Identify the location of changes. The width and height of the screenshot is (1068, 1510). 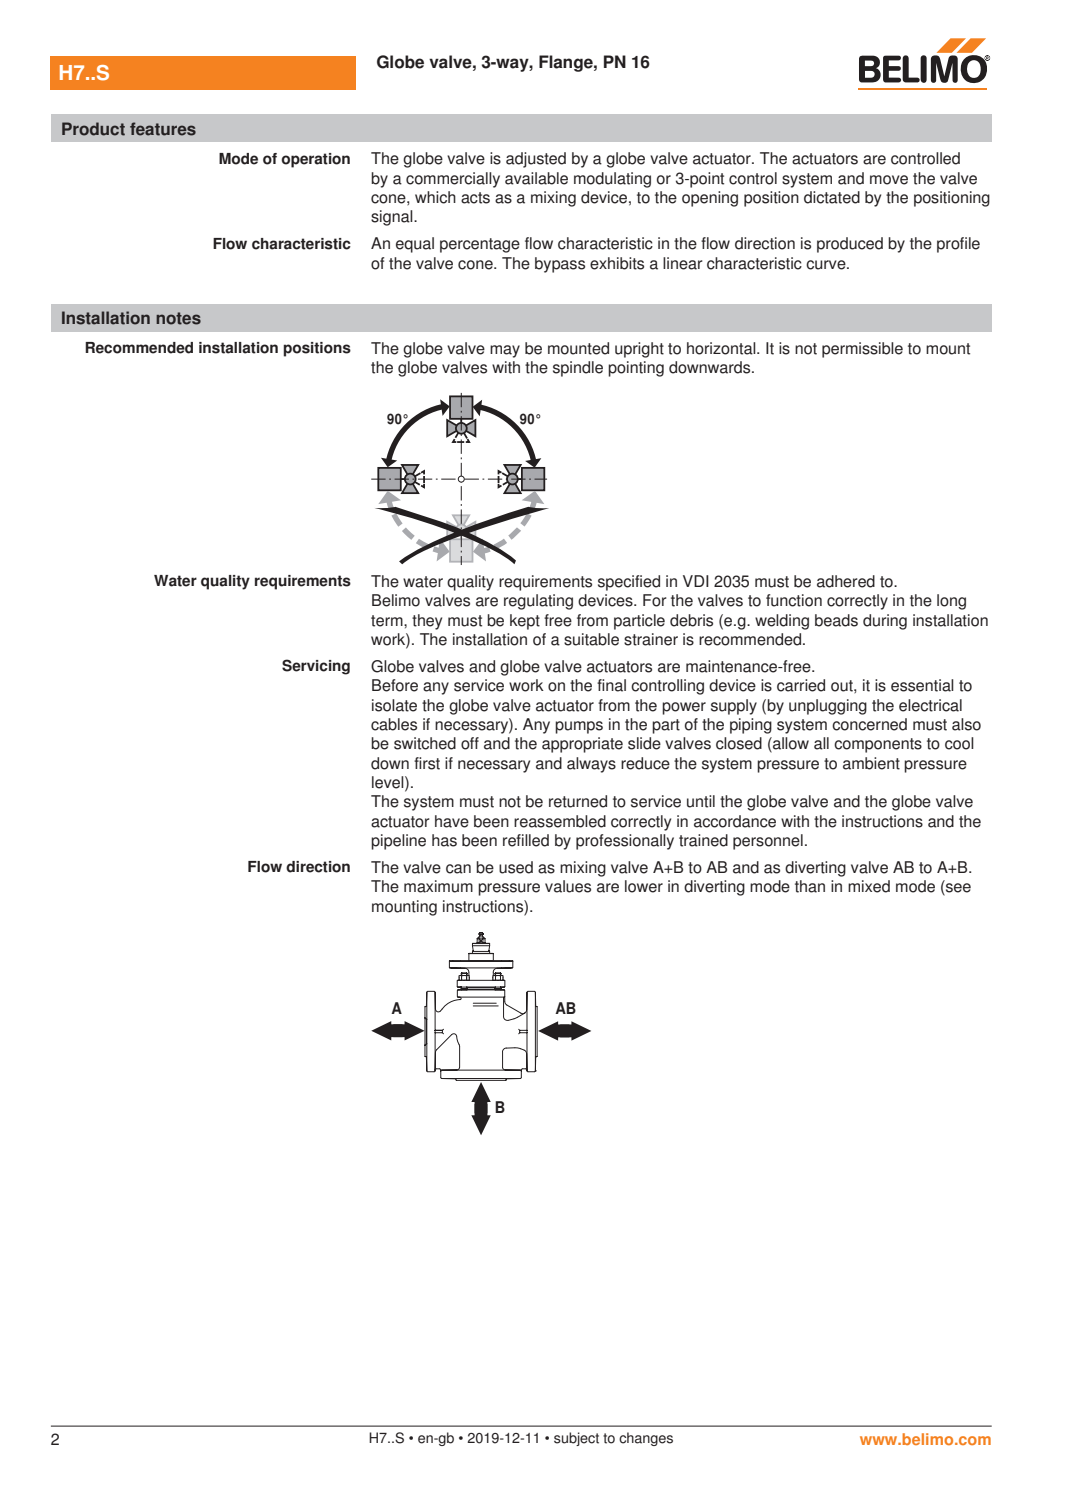
(646, 1439).
